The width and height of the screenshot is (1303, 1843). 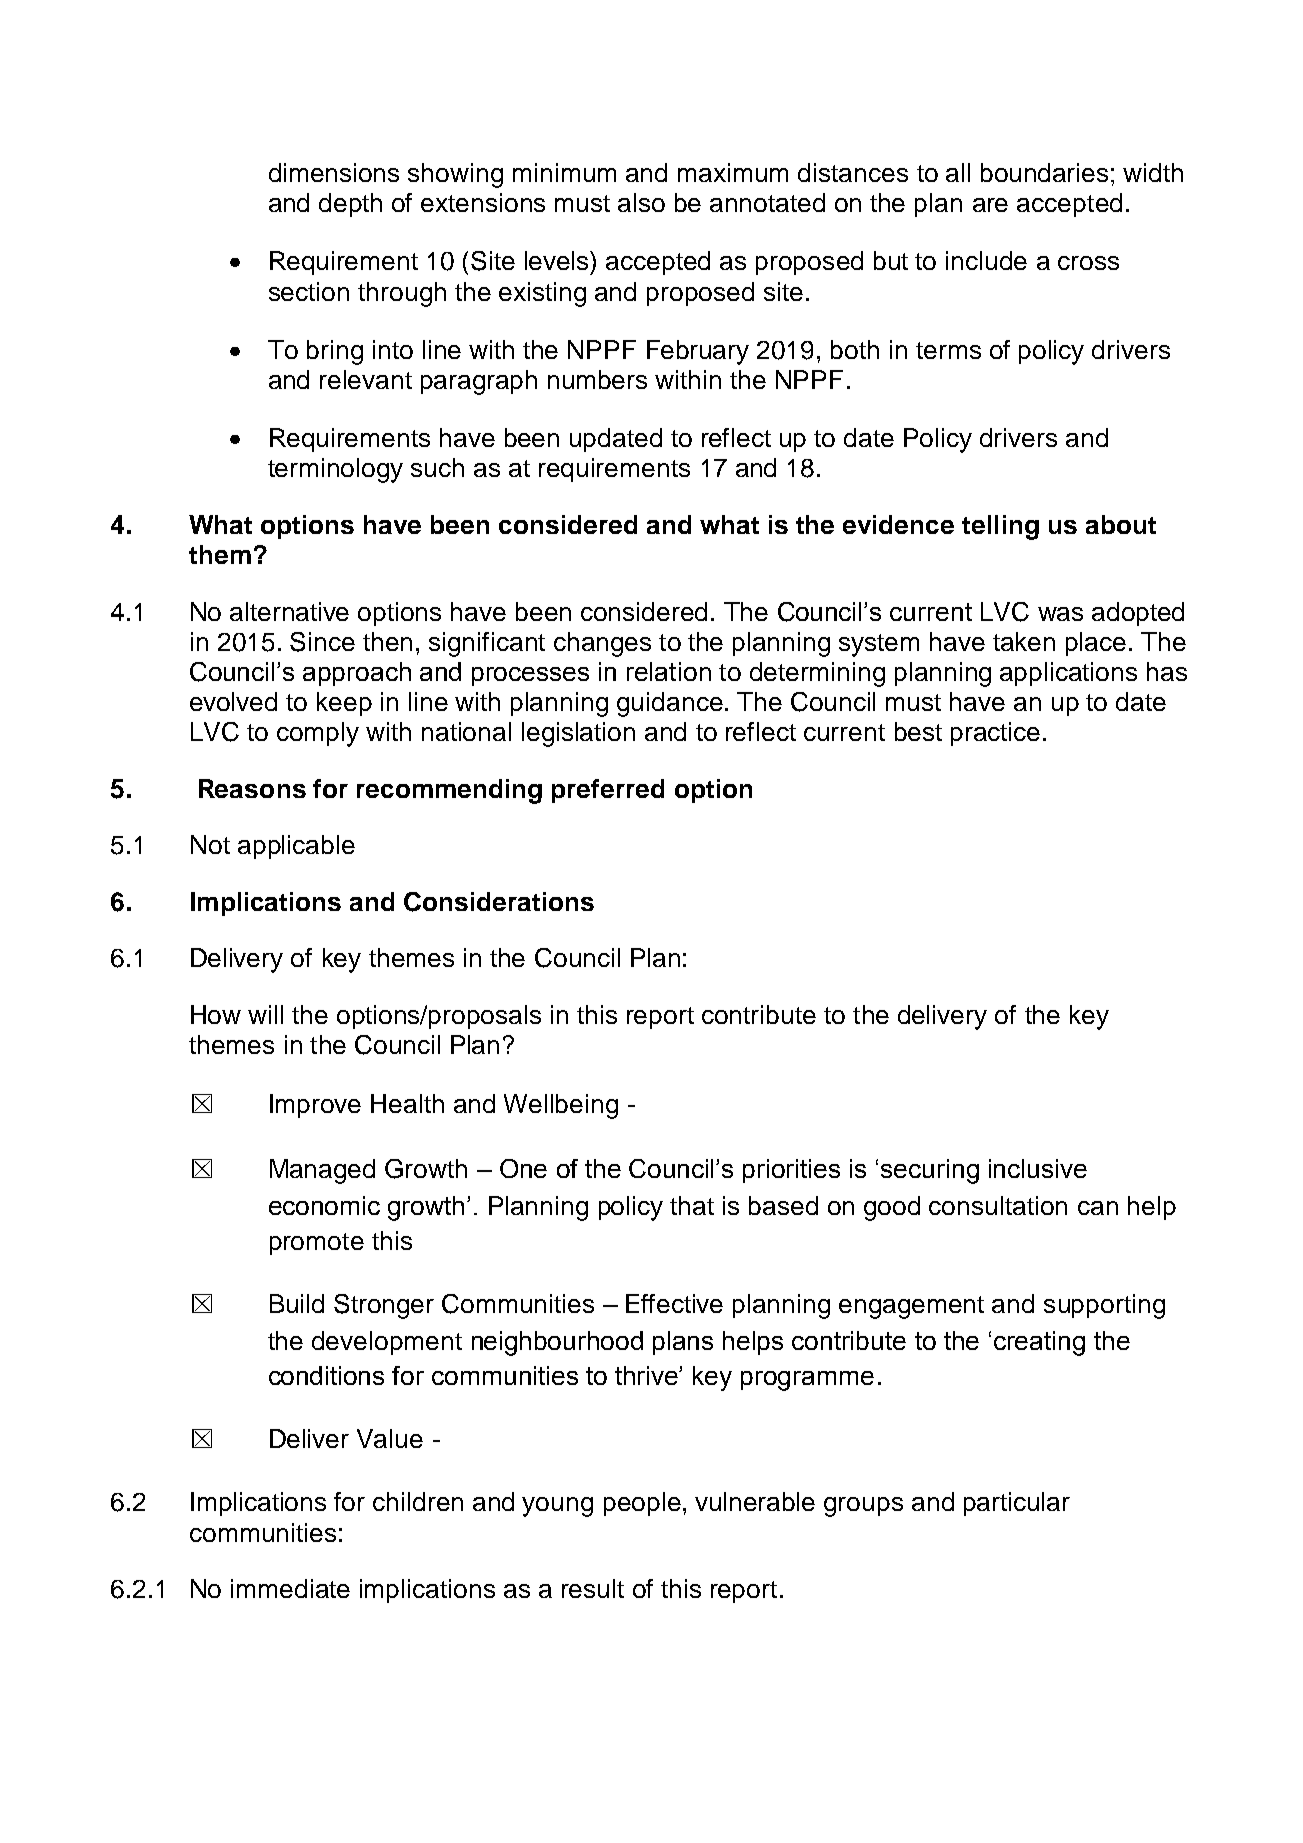 What do you see at coordinates (1038, 1168) in the screenshot?
I see `inclusive` at bounding box center [1038, 1168].
